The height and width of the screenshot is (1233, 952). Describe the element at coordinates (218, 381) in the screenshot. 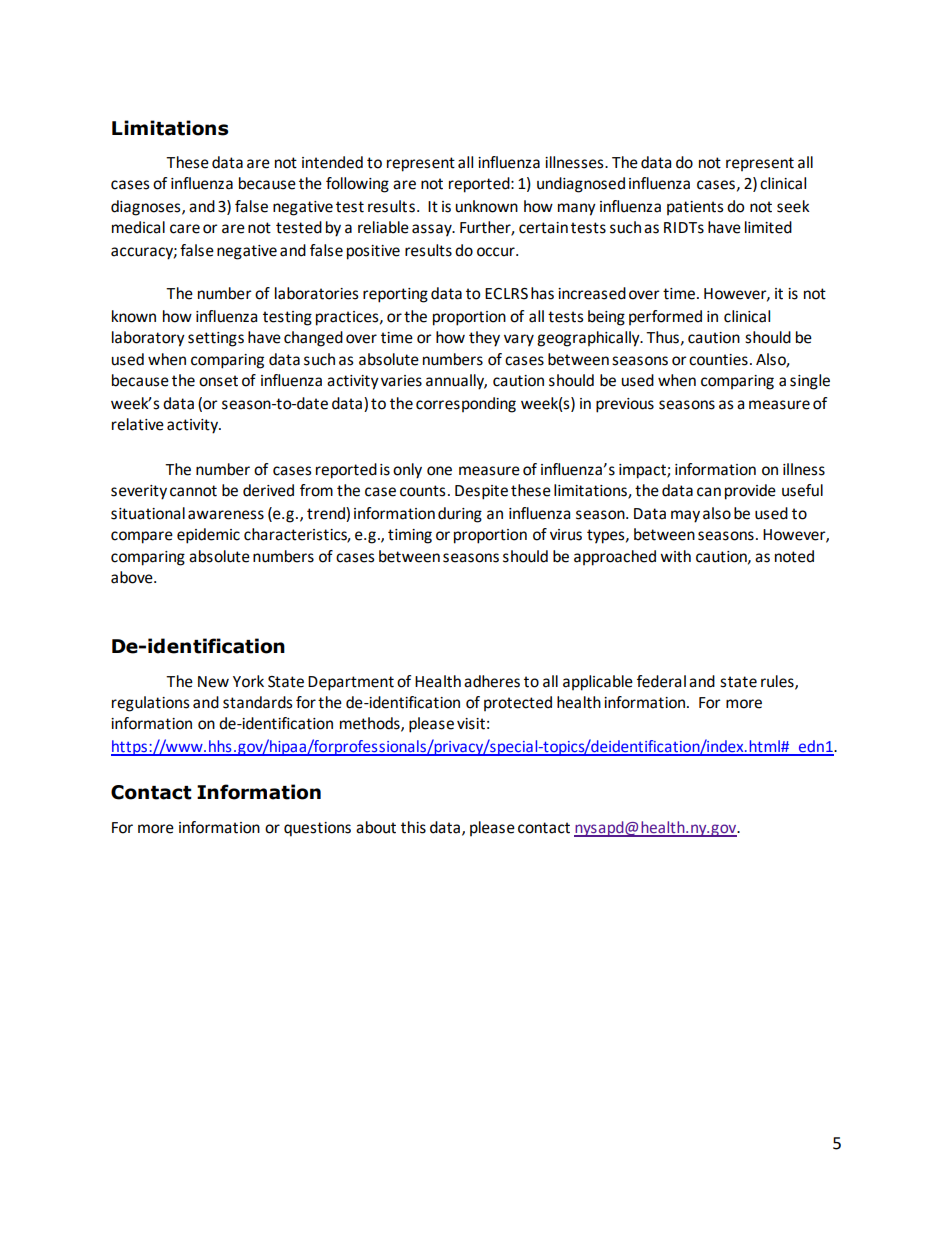

I see `onset` at that location.
